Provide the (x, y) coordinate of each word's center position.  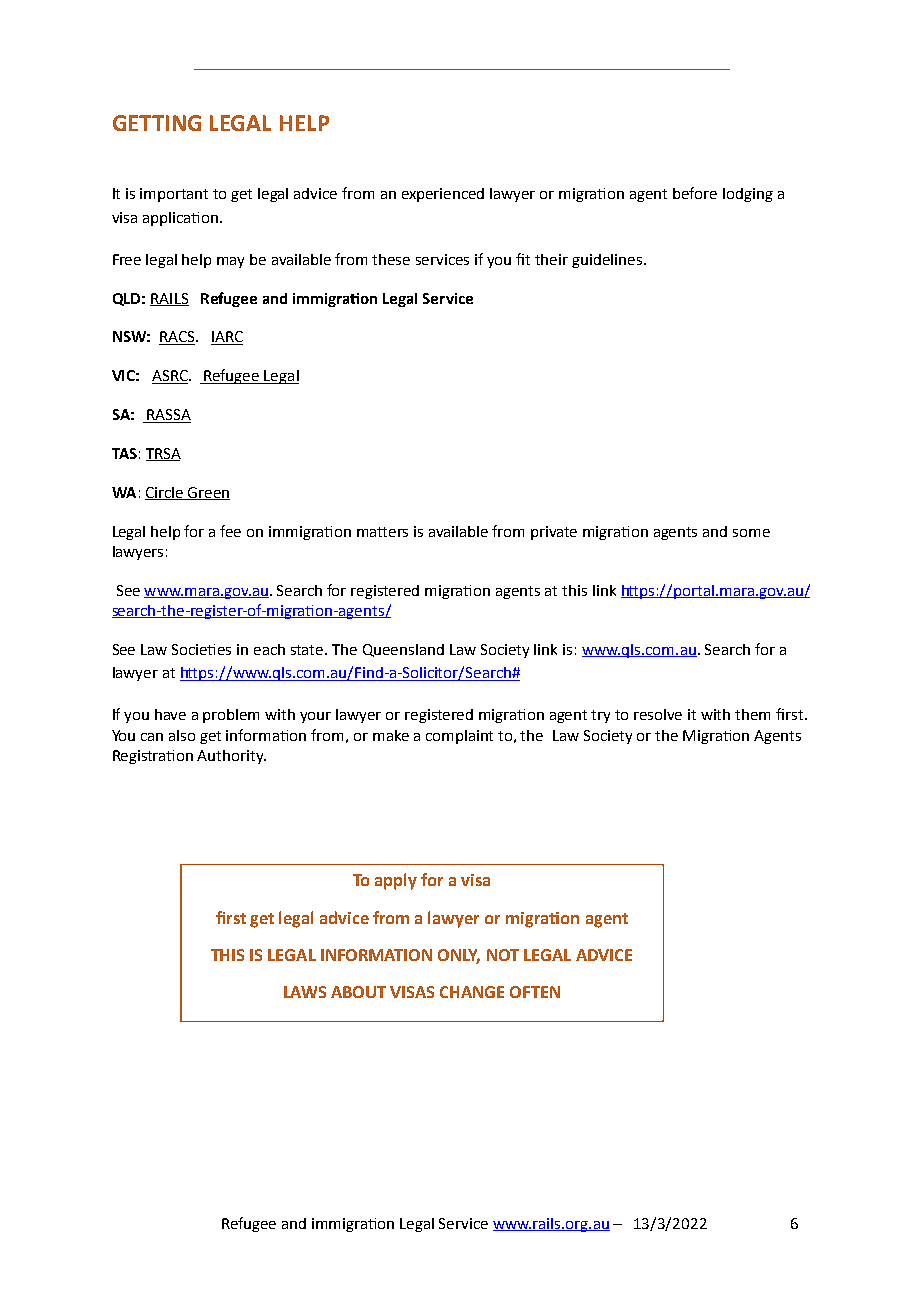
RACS (178, 338)
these (391, 259)
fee (230, 531)
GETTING (157, 123)
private (554, 533)
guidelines (608, 261)
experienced (443, 195)
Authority (231, 757)
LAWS (305, 992)
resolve (658, 714)
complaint (459, 737)
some (751, 533)
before (695, 193)
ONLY (459, 956)
